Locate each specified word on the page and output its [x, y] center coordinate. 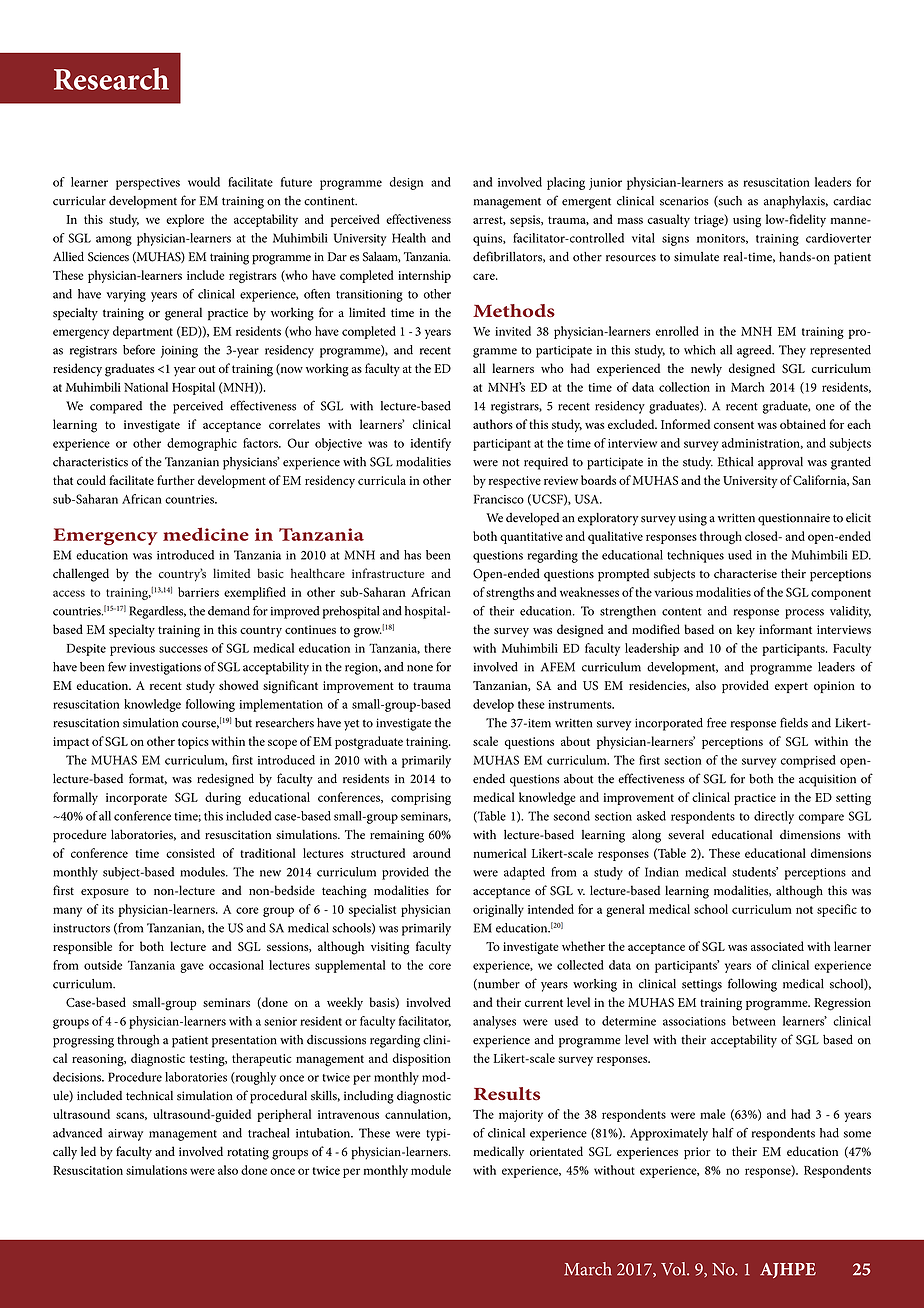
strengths [510, 593]
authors [493, 424]
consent [734, 425]
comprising [421, 799]
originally [498, 910]
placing [566, 183]
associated [777, 946]
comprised [808, 761]
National [146, 387]
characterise [745, 573]
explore [185, 220]
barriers [198, 592]
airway [125, 1135]
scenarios [684, 201]
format [148, 779]
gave [192, 968]
